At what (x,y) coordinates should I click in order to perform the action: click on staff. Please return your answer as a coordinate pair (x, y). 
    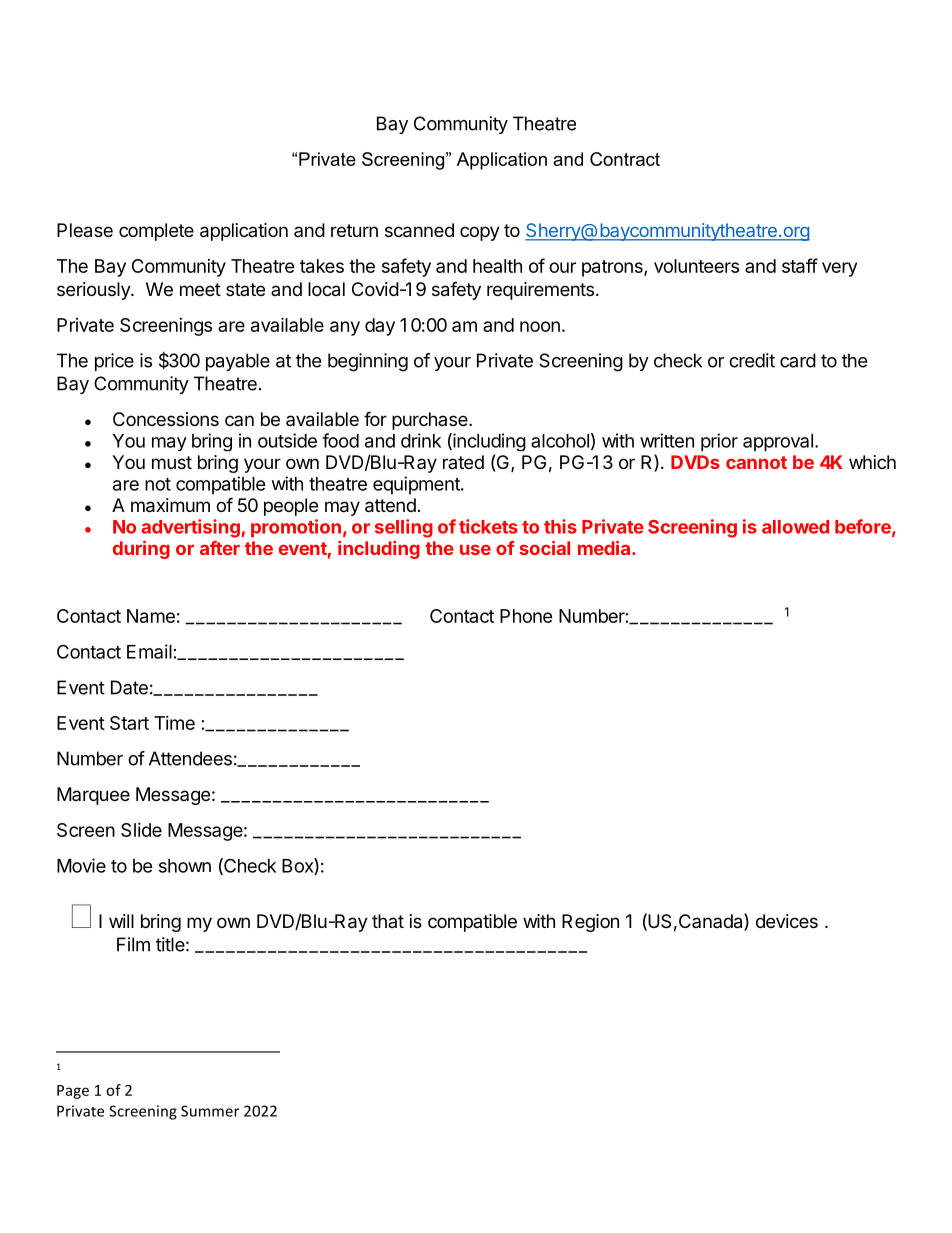
    Looking at the image, I should click on (800, 265).
